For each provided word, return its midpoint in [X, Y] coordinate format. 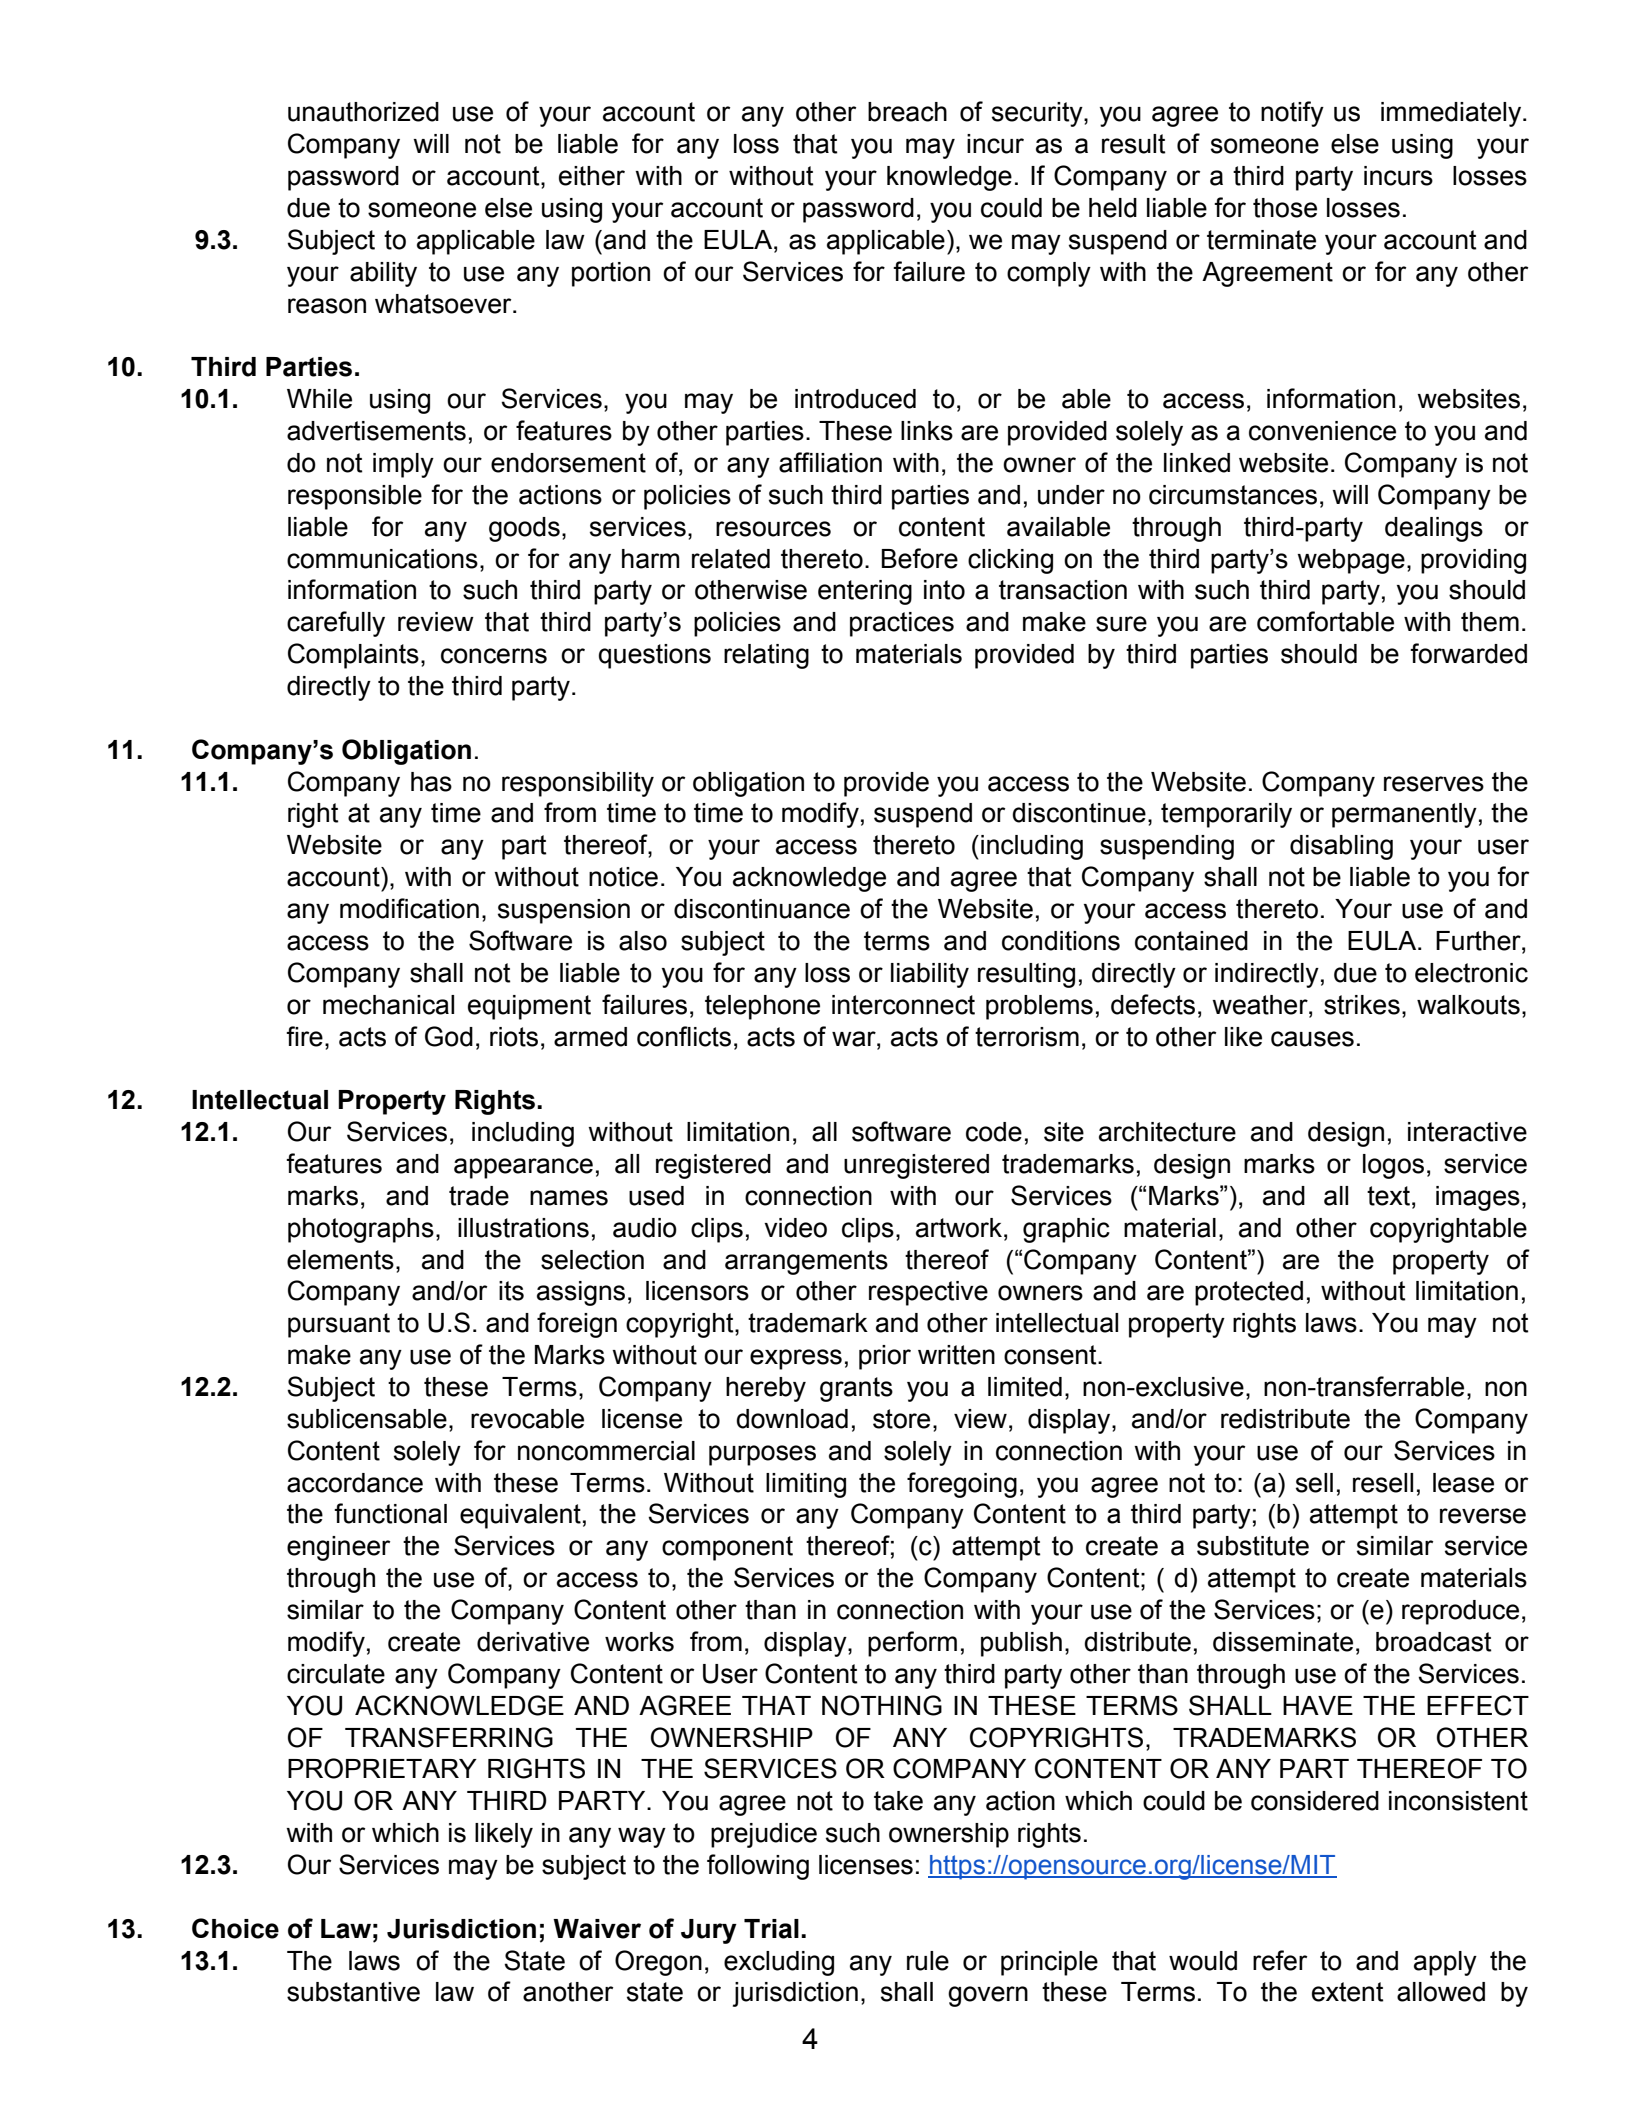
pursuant [339, 1325]
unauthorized [363, 112]
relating [766, 656]
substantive [353, 1992]
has [431, 782]
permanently [1404, 815]
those [1285, 208]
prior [885, 1357]
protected [1249, 1293]
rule [928, 1961]
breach [907, 112]
